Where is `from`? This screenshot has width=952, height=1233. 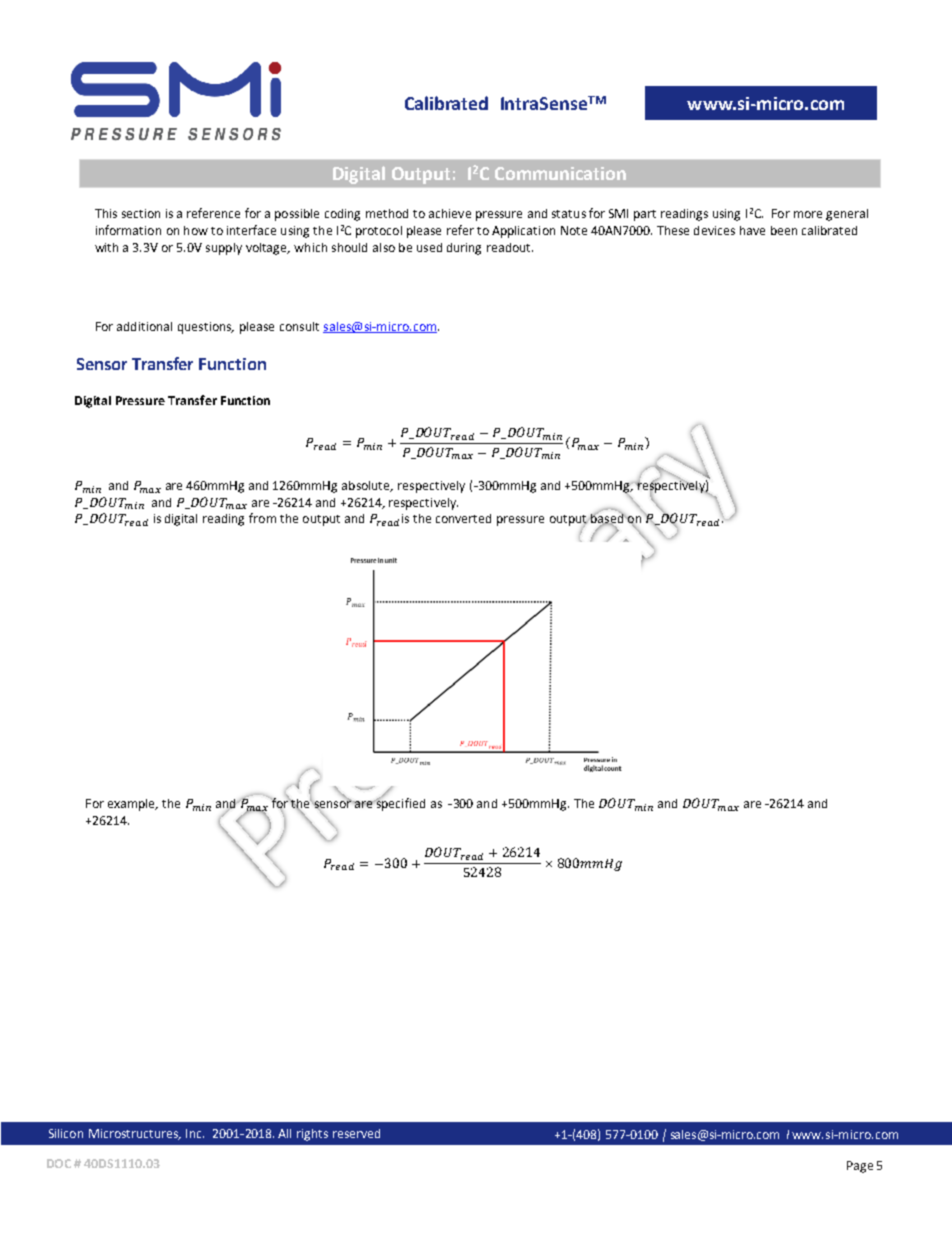 from is located at coordinates (262, 518).
